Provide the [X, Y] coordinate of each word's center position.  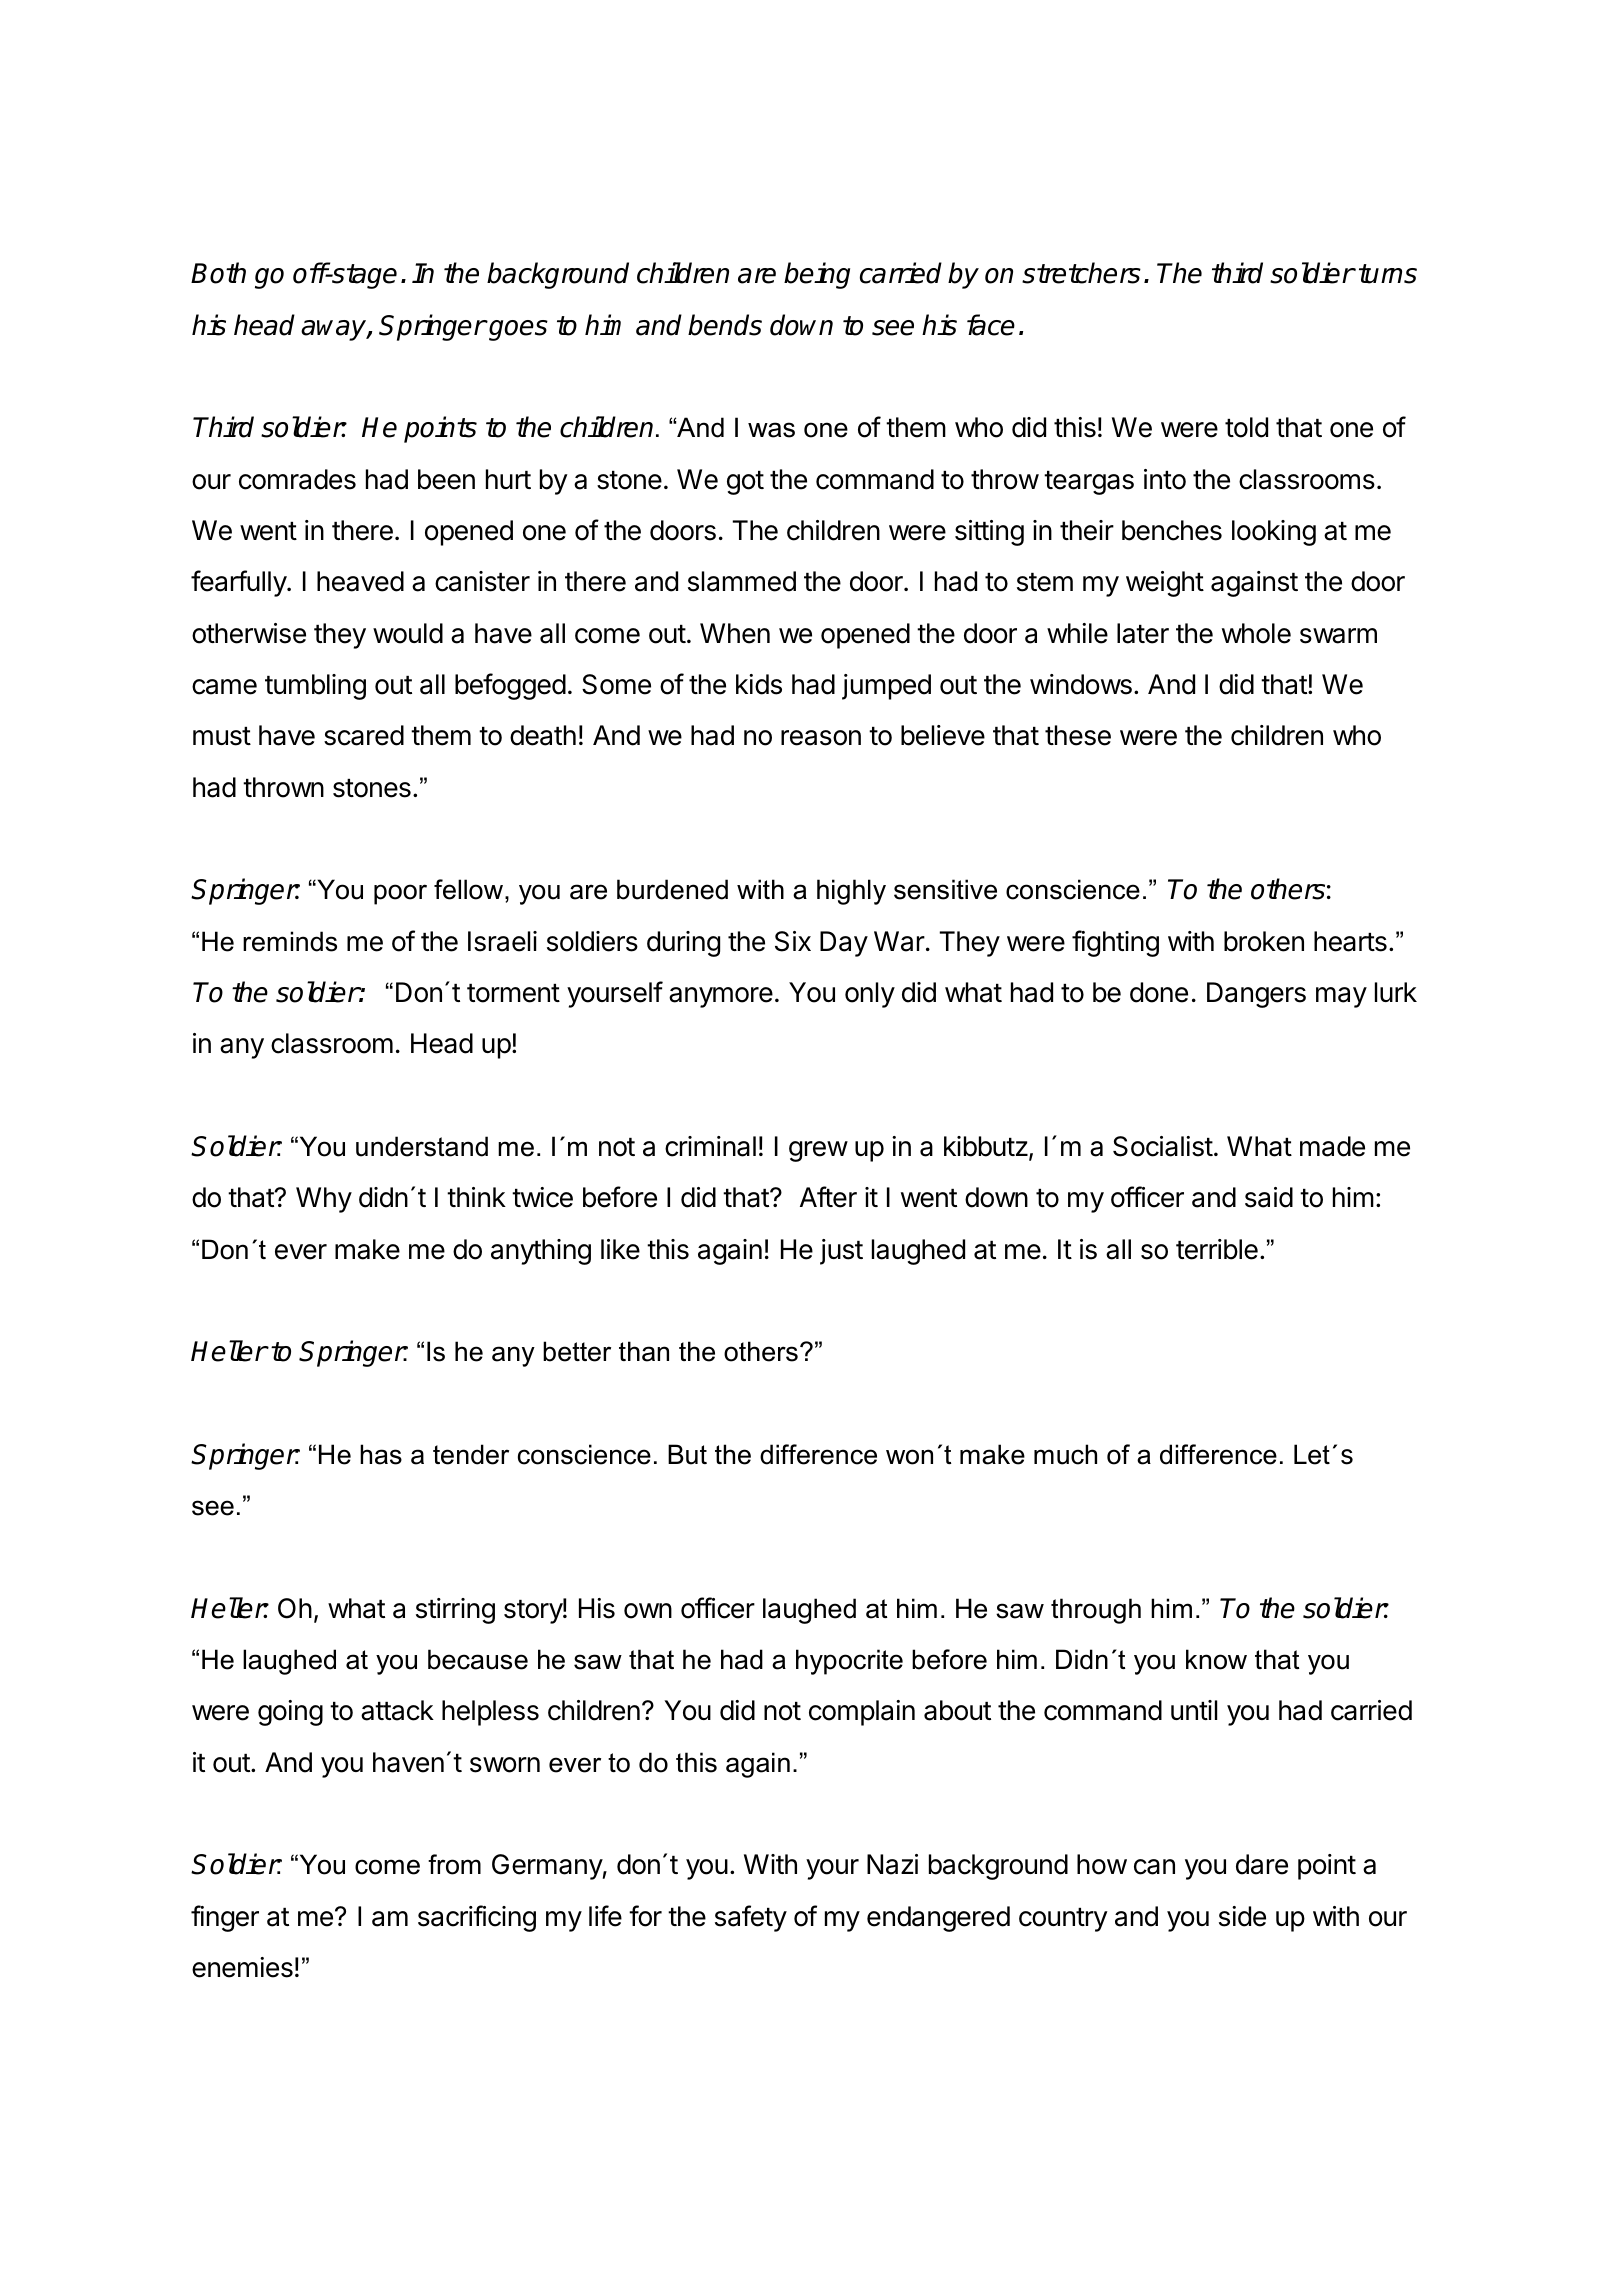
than [644, 1351]
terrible [1217, 1249]
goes [517, 330]
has [381, 1454]
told [1246, 427]
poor [400, 894]
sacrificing [477, 1918]
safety [751, 1918]
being [817, 275]
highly [851, 892]
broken [1264, 941]
